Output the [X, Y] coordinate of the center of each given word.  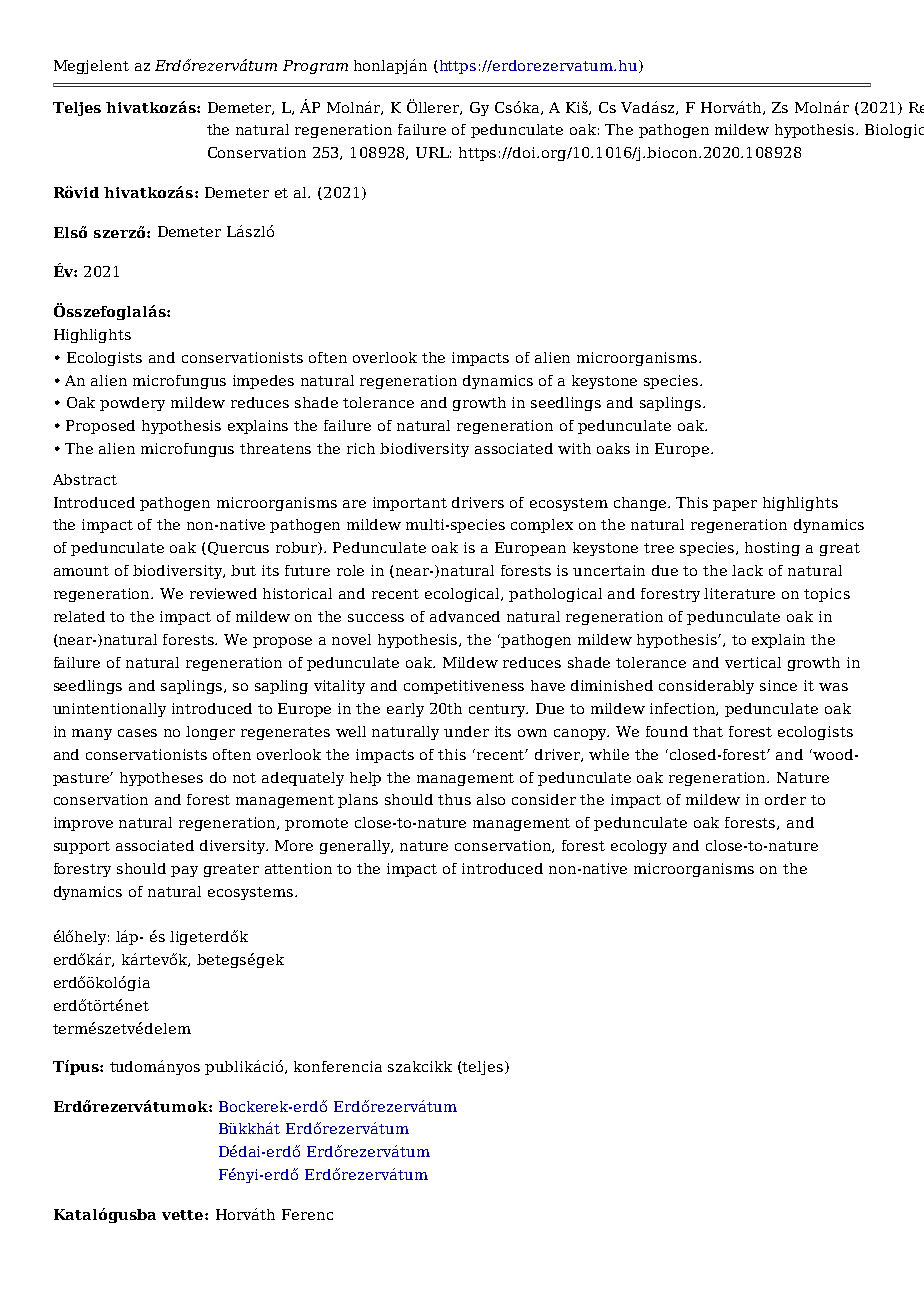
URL [433, 152]
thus [454, 799]
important [410, 504]
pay [184, 871]
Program [315, 67]
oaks [613, 448]
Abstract [85, 479]
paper [735, 505]
